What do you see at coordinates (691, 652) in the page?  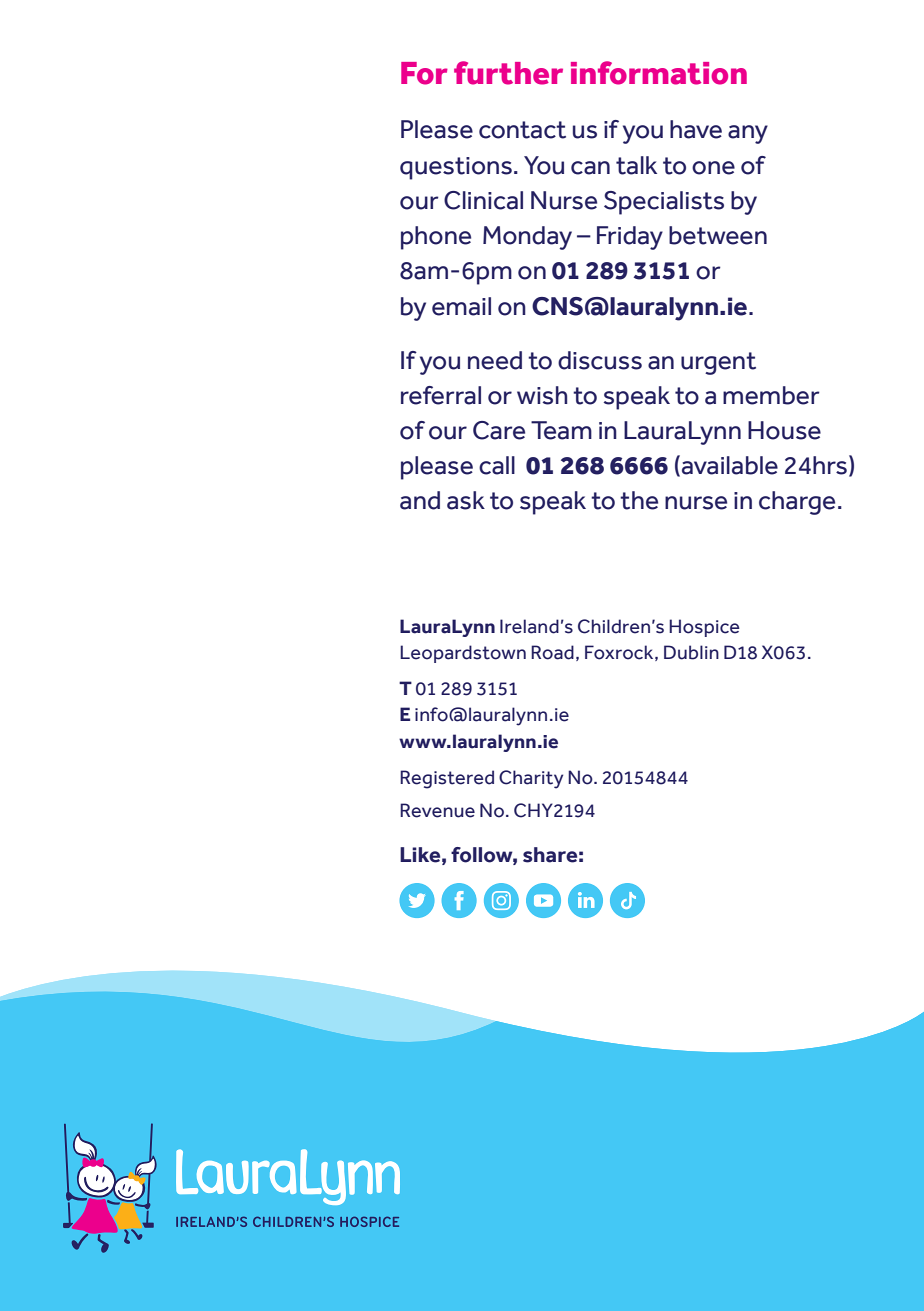 I see `Dublin` at bounding box center [691, 652].
